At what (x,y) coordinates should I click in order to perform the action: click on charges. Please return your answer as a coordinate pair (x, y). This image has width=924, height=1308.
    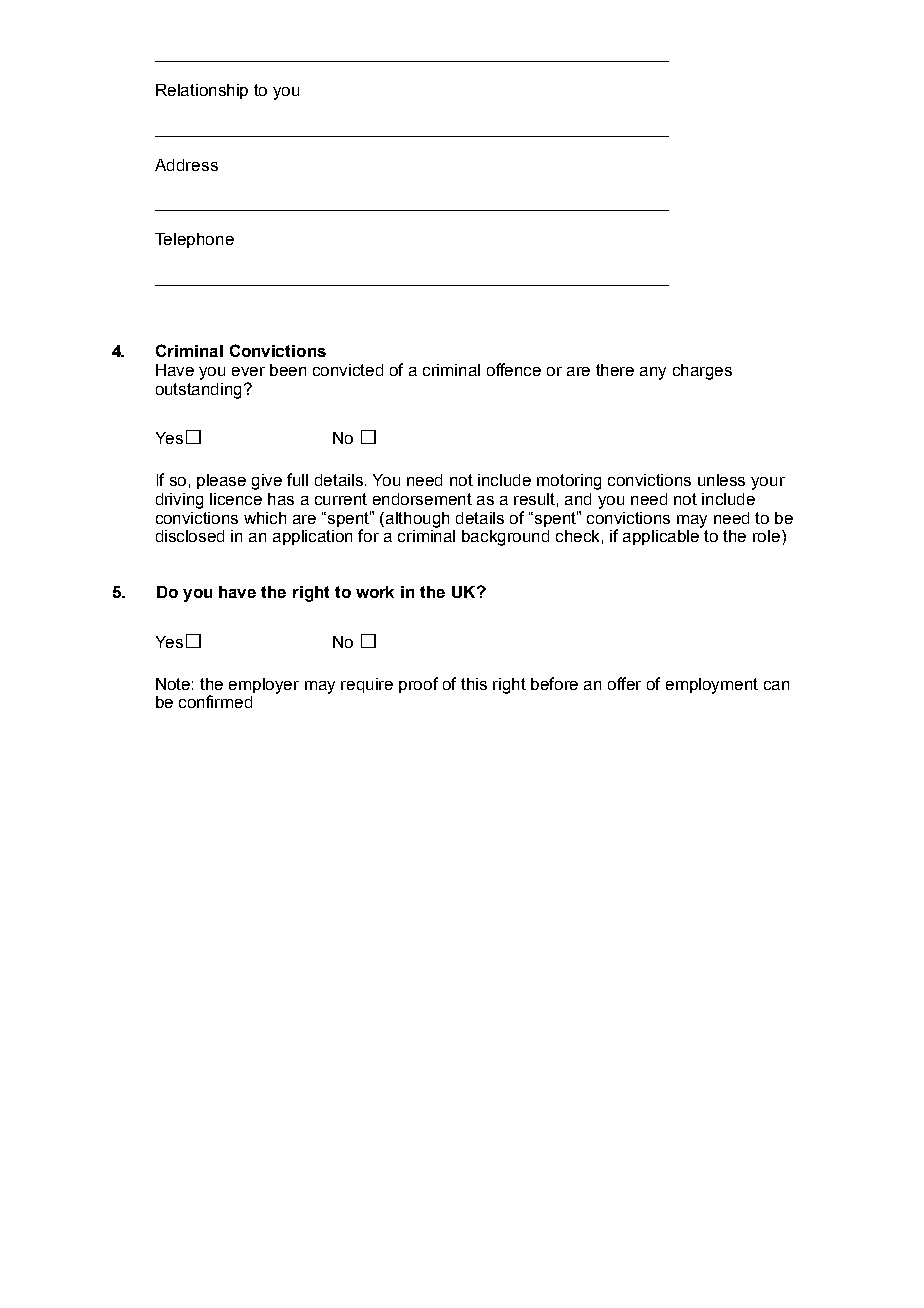
    Looking at the image, I should click on (702, 372).
